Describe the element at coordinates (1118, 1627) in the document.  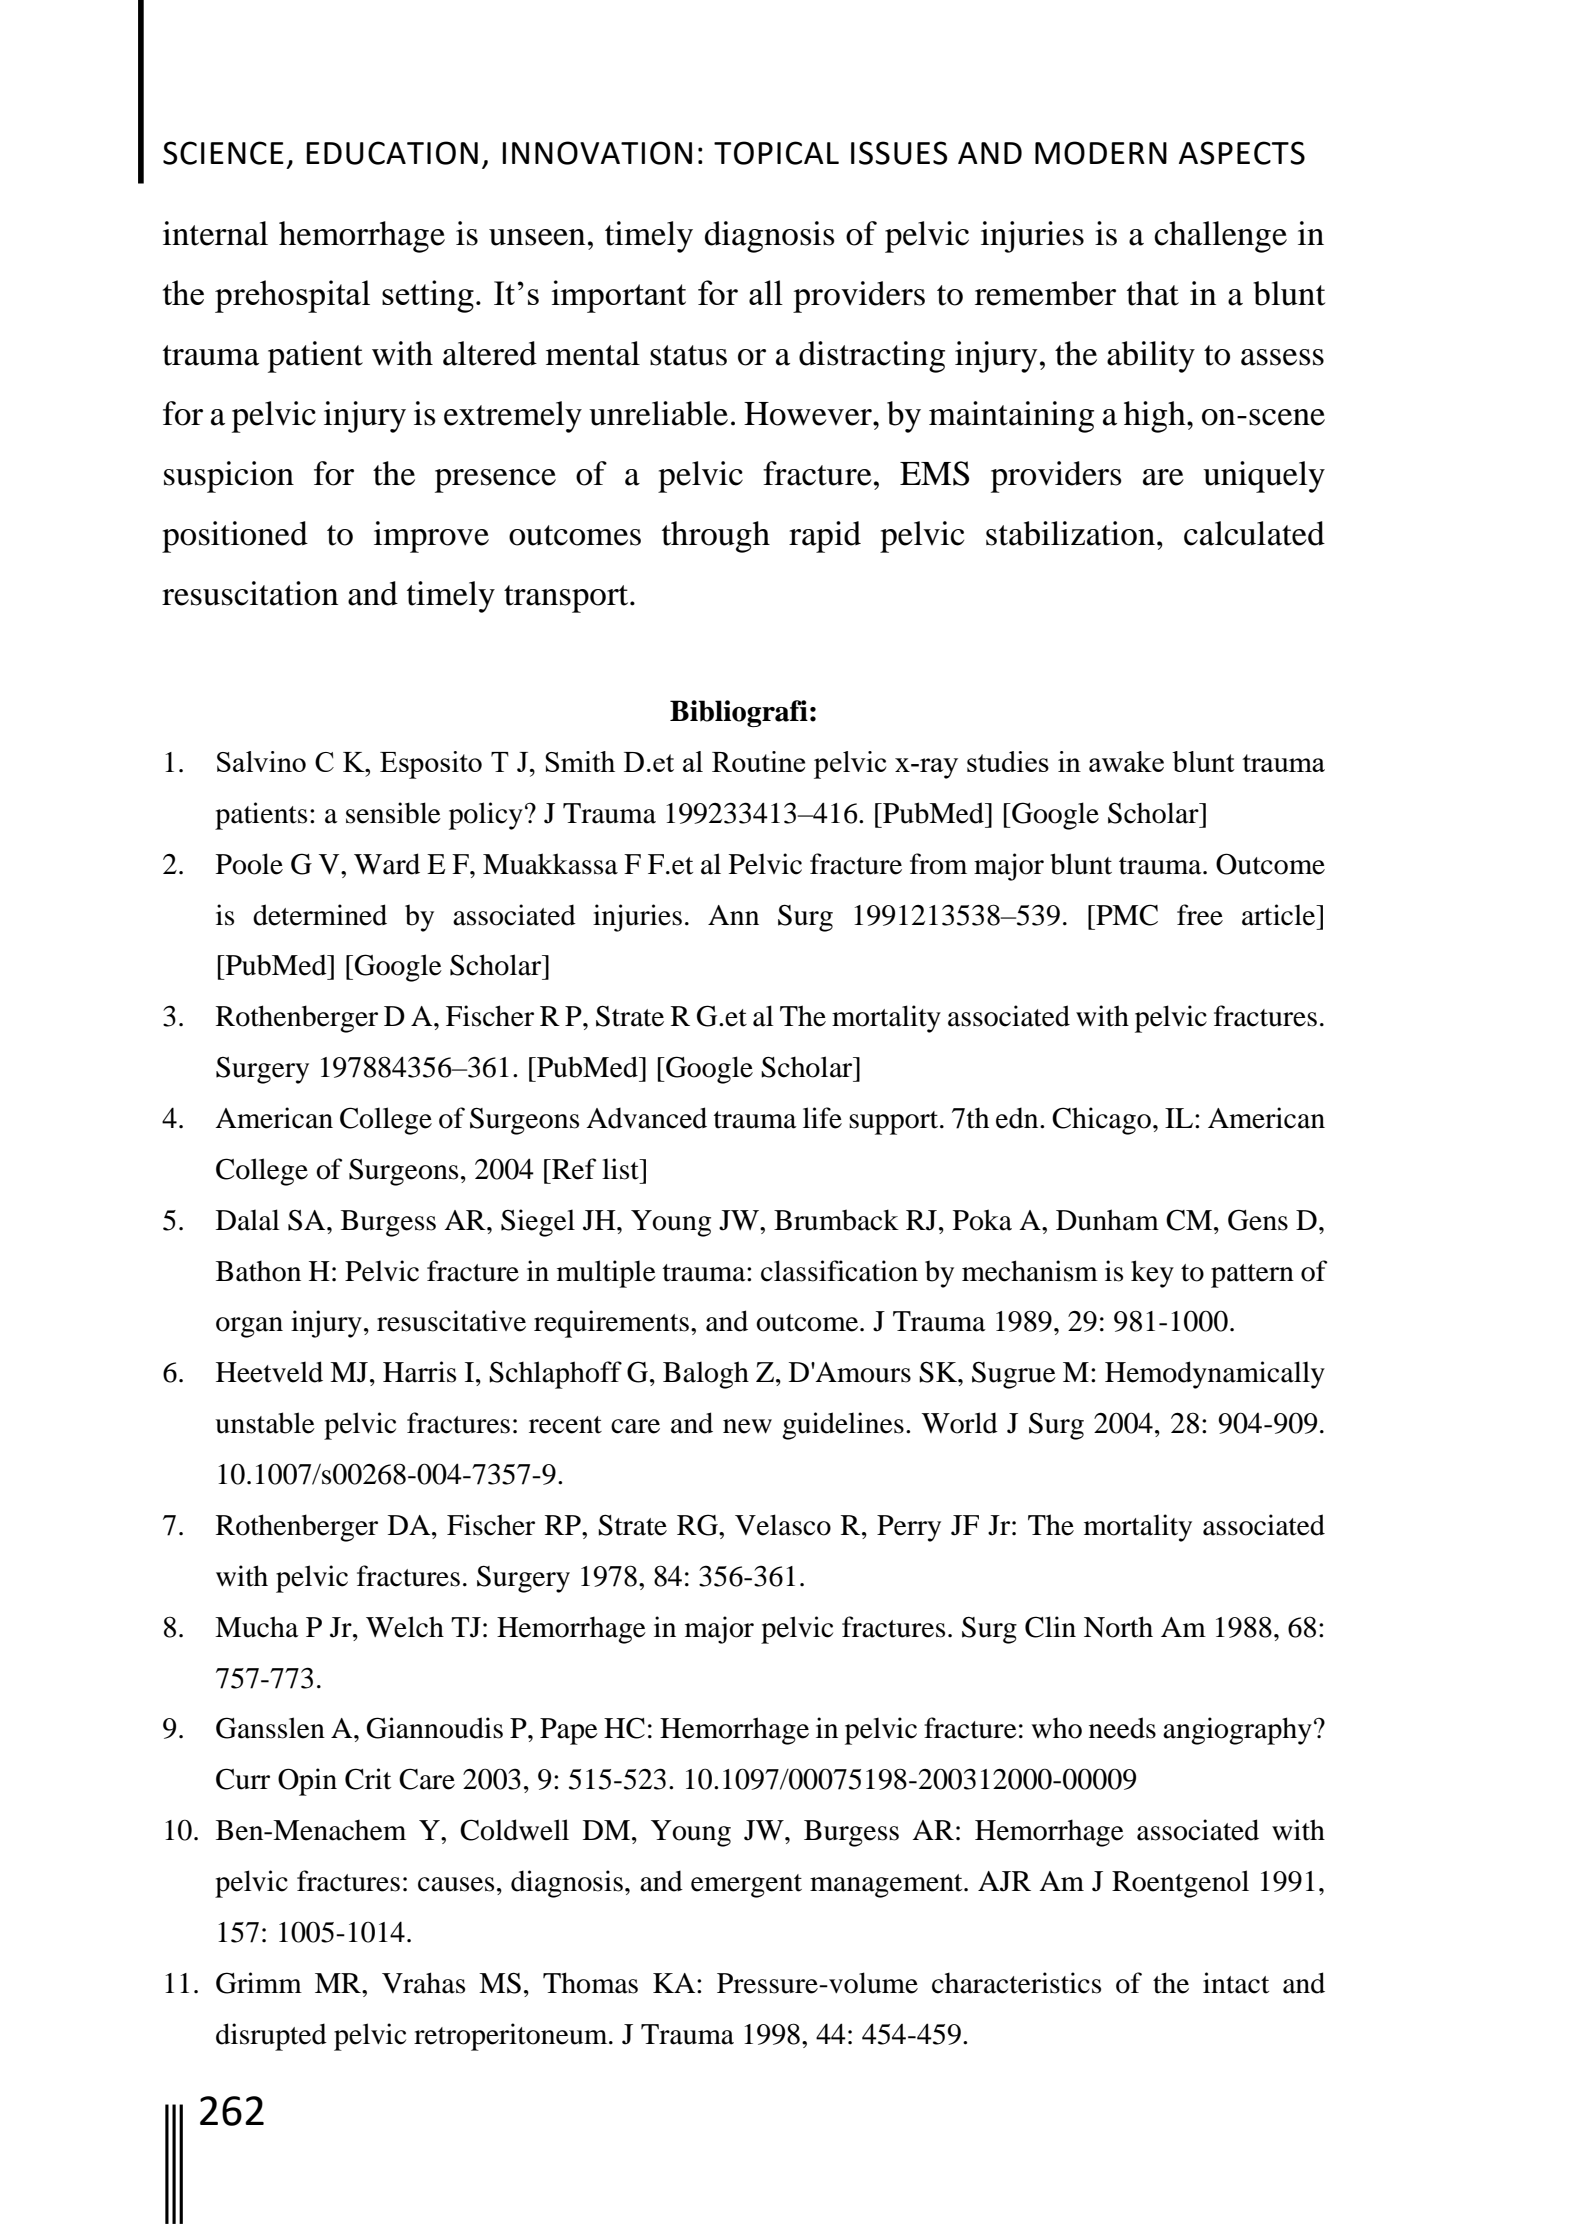
I see `North` at that location.
